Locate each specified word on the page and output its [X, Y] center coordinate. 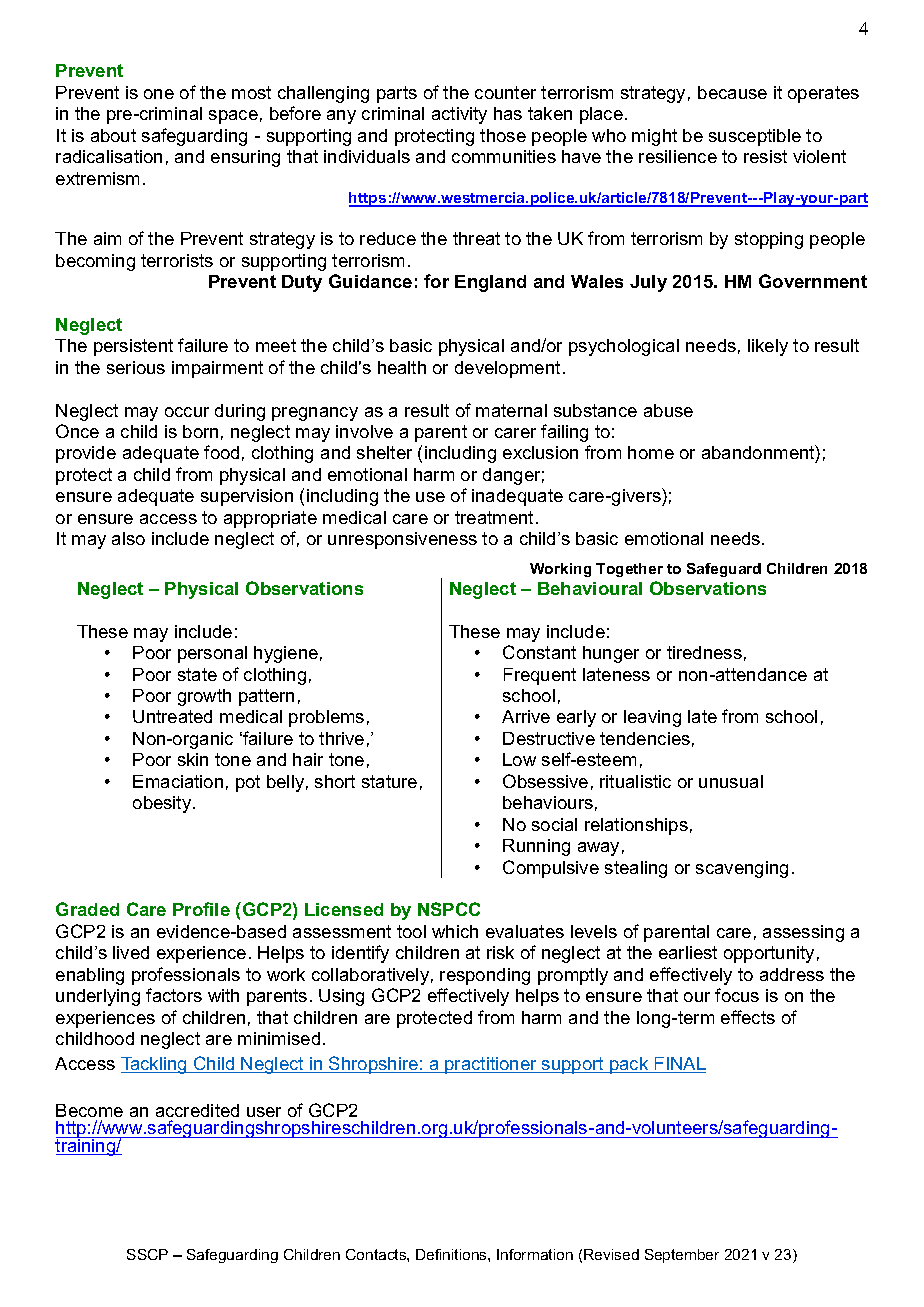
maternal [511, 410]
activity [459, 115]
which [455, 931]
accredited [197, 1110]
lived [131, 952]
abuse [668, 410]
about [113, 135]
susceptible [755, 137]
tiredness [704, 652]
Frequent [540, 676]
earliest [688, 952]
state [197, 674]
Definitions [452, 1254]
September [682, 1256]
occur [187, 412]
